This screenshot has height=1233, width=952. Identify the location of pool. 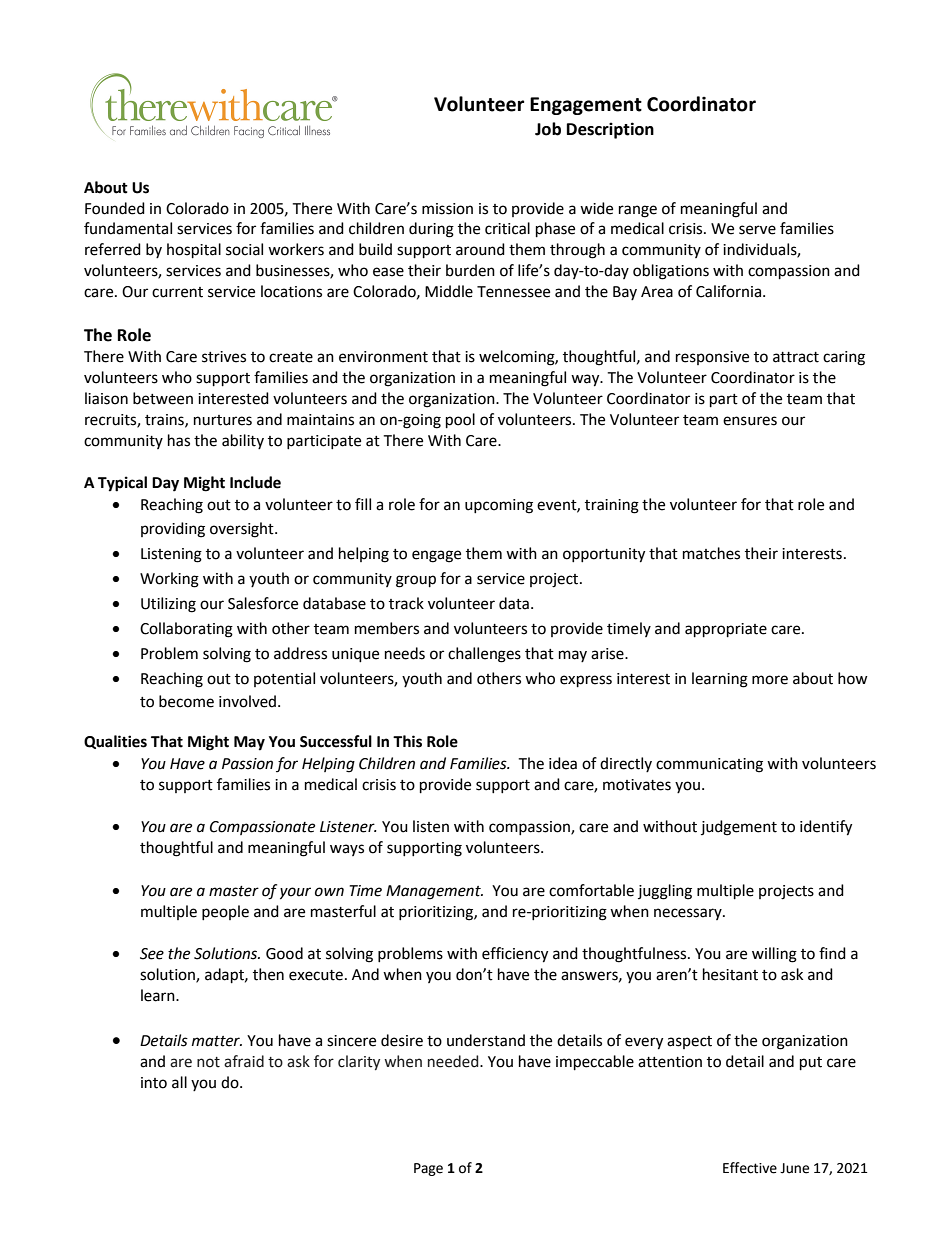
(460, 421).
